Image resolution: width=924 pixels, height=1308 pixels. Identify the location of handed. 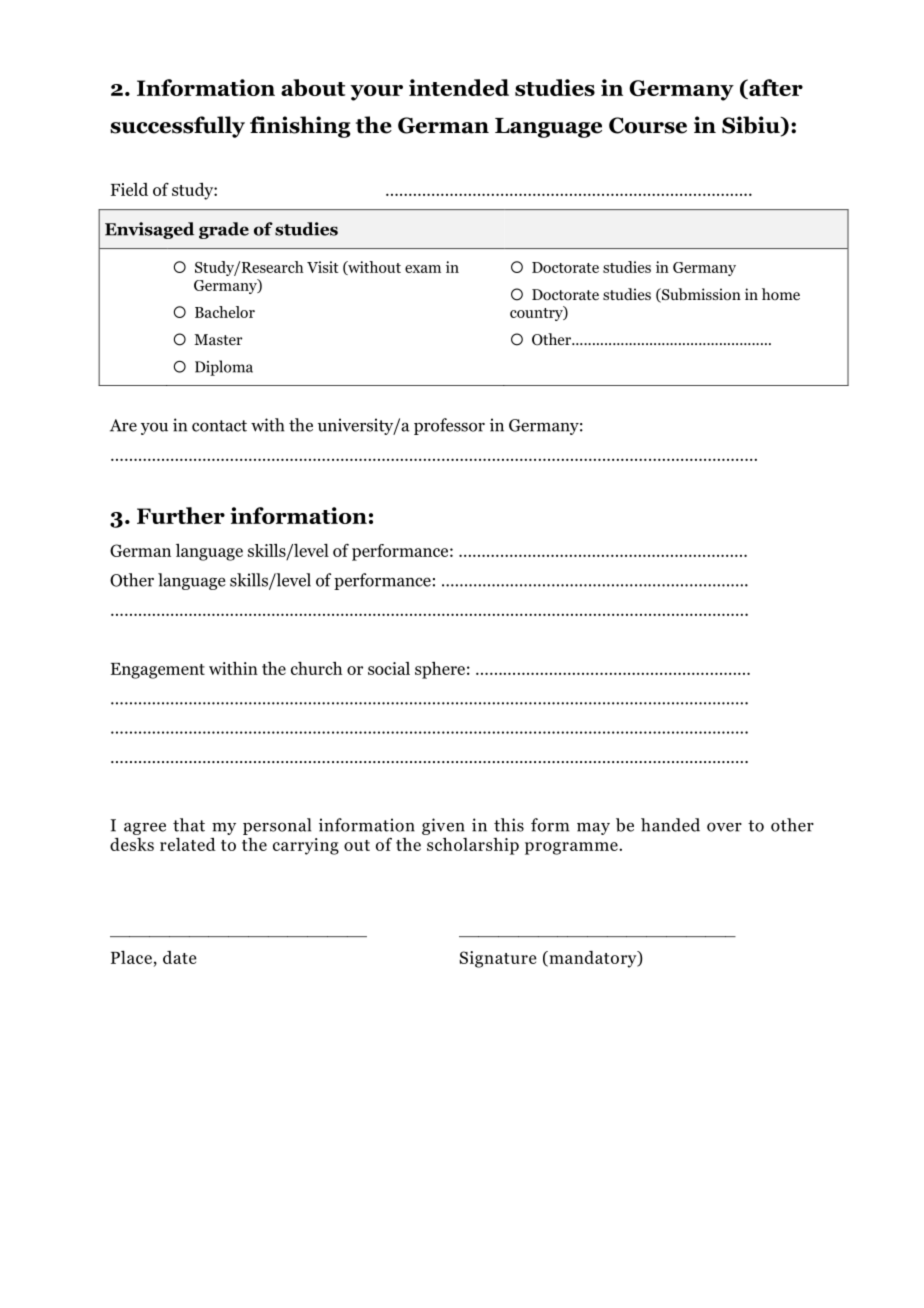
(670, 825).
